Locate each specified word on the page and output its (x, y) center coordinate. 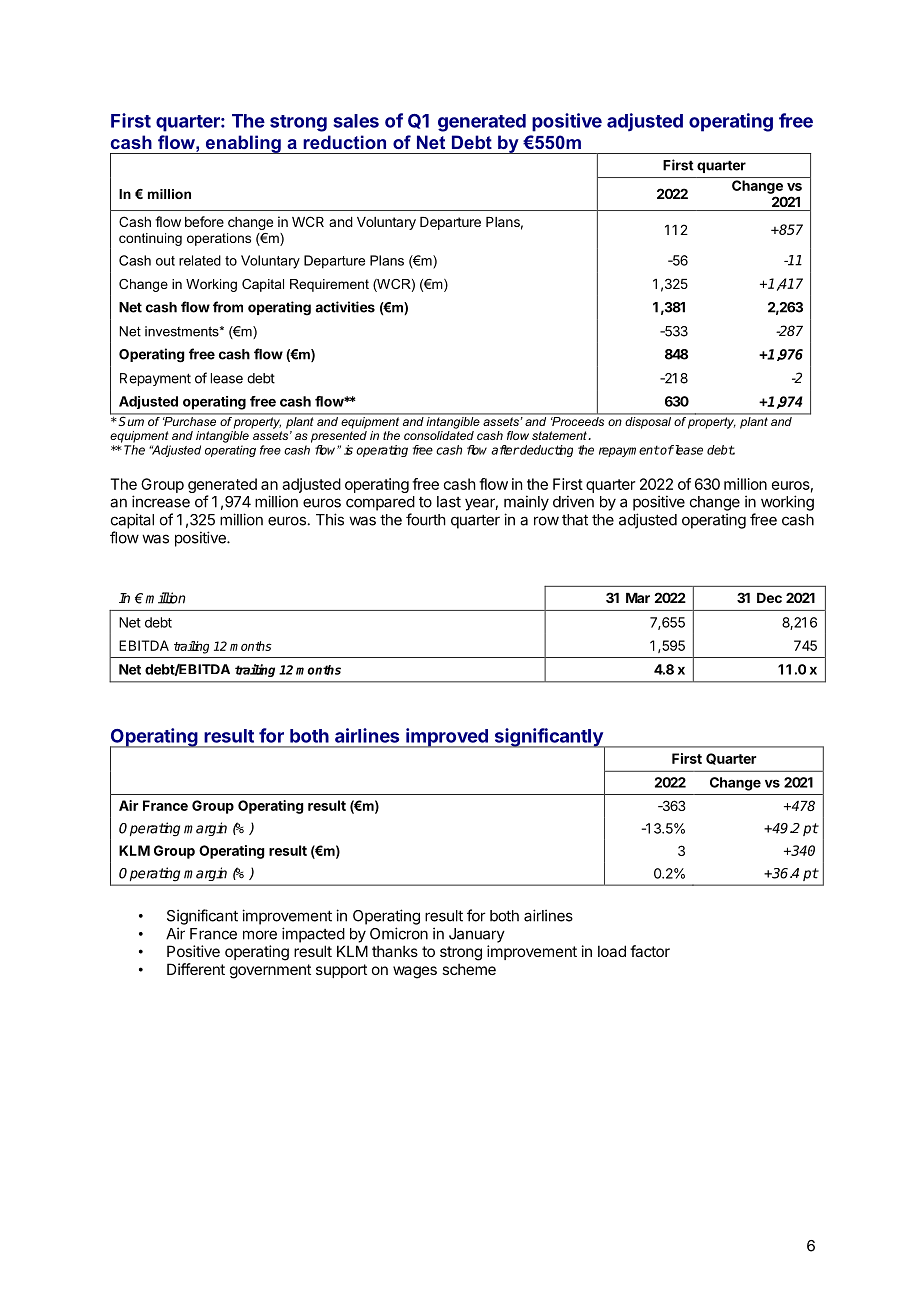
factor (650, 951)
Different (196, 969)
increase (161, 501)
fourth (426, 519)
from (228, 307)
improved (447, 738)
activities (345, 307)
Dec (769, 598)
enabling (243, 144)
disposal (648, 421)
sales (356, 121)
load (612, 951)
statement (560, 435)
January (477, 935)
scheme (469, 969)
